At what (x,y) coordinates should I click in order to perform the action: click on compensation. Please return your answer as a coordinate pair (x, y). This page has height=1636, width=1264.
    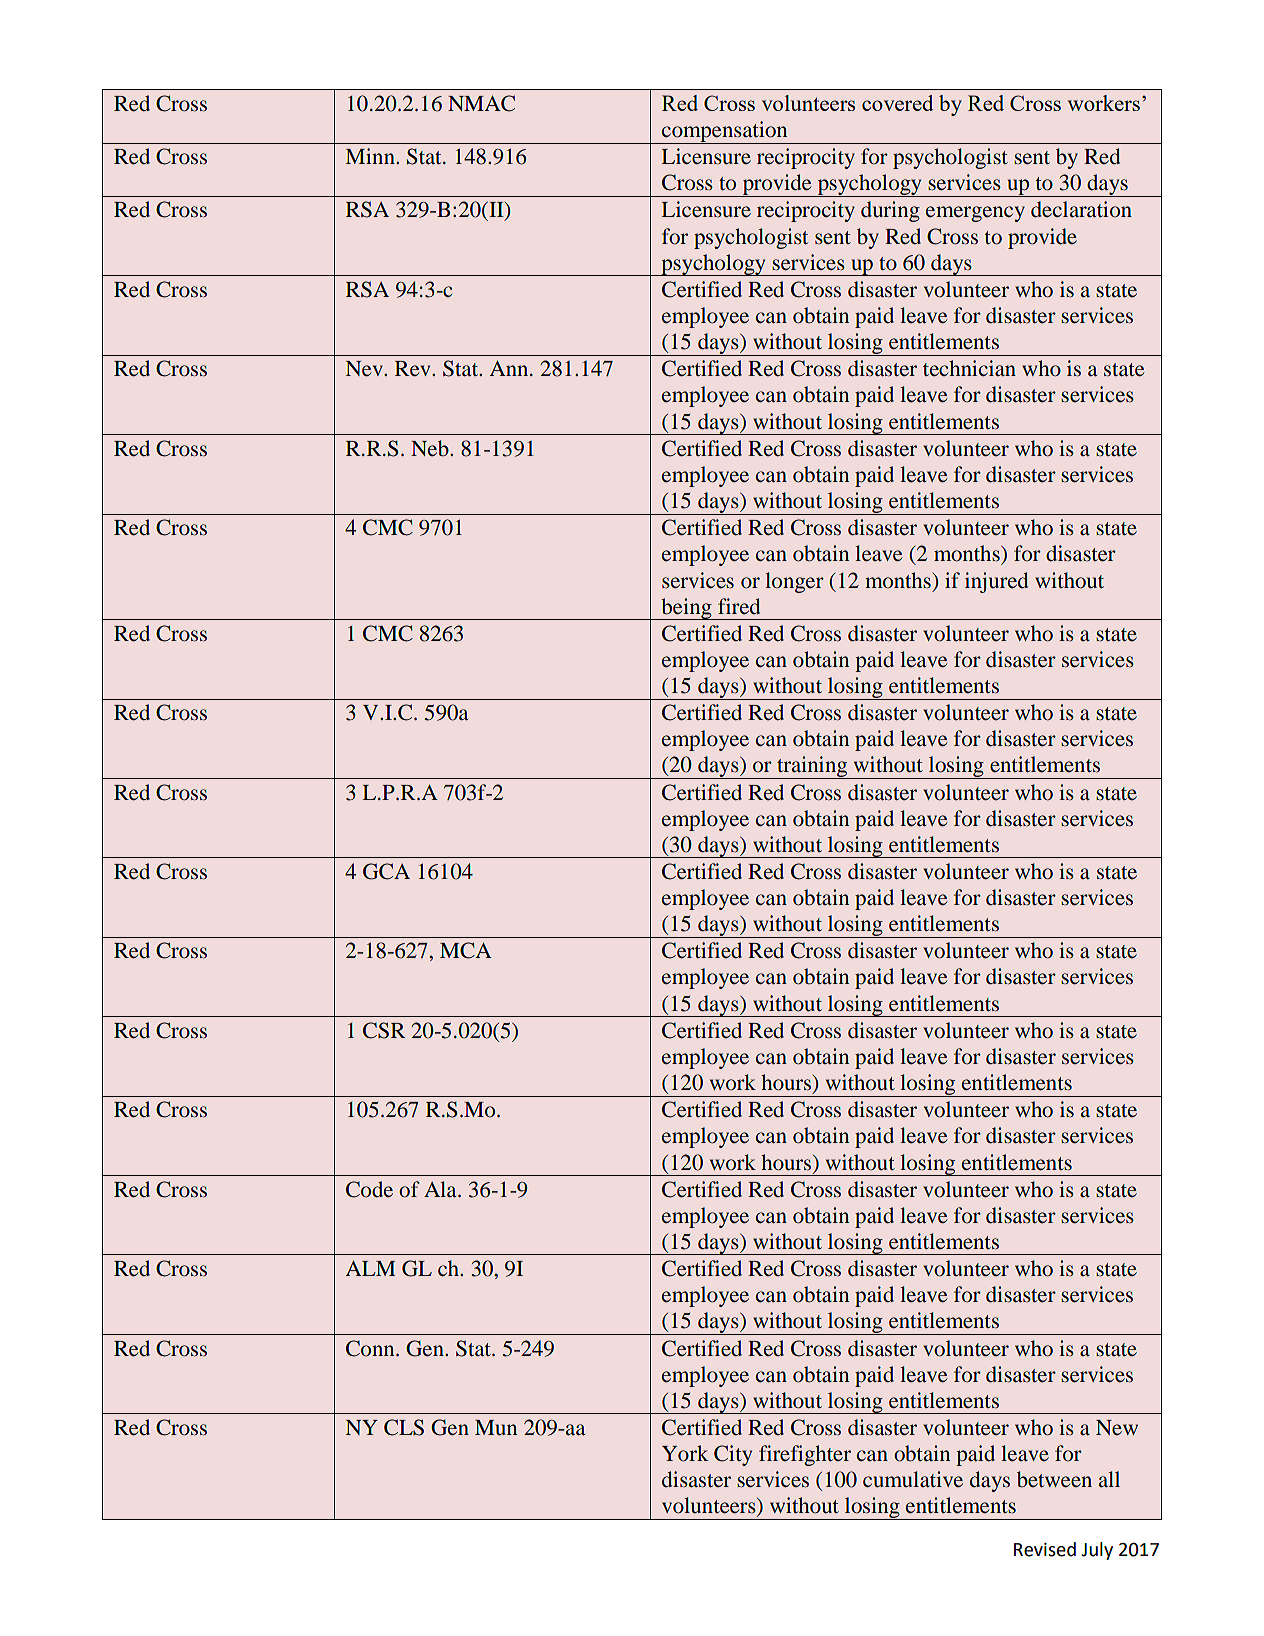
    Looking at the image, I should click on (725, 132).
